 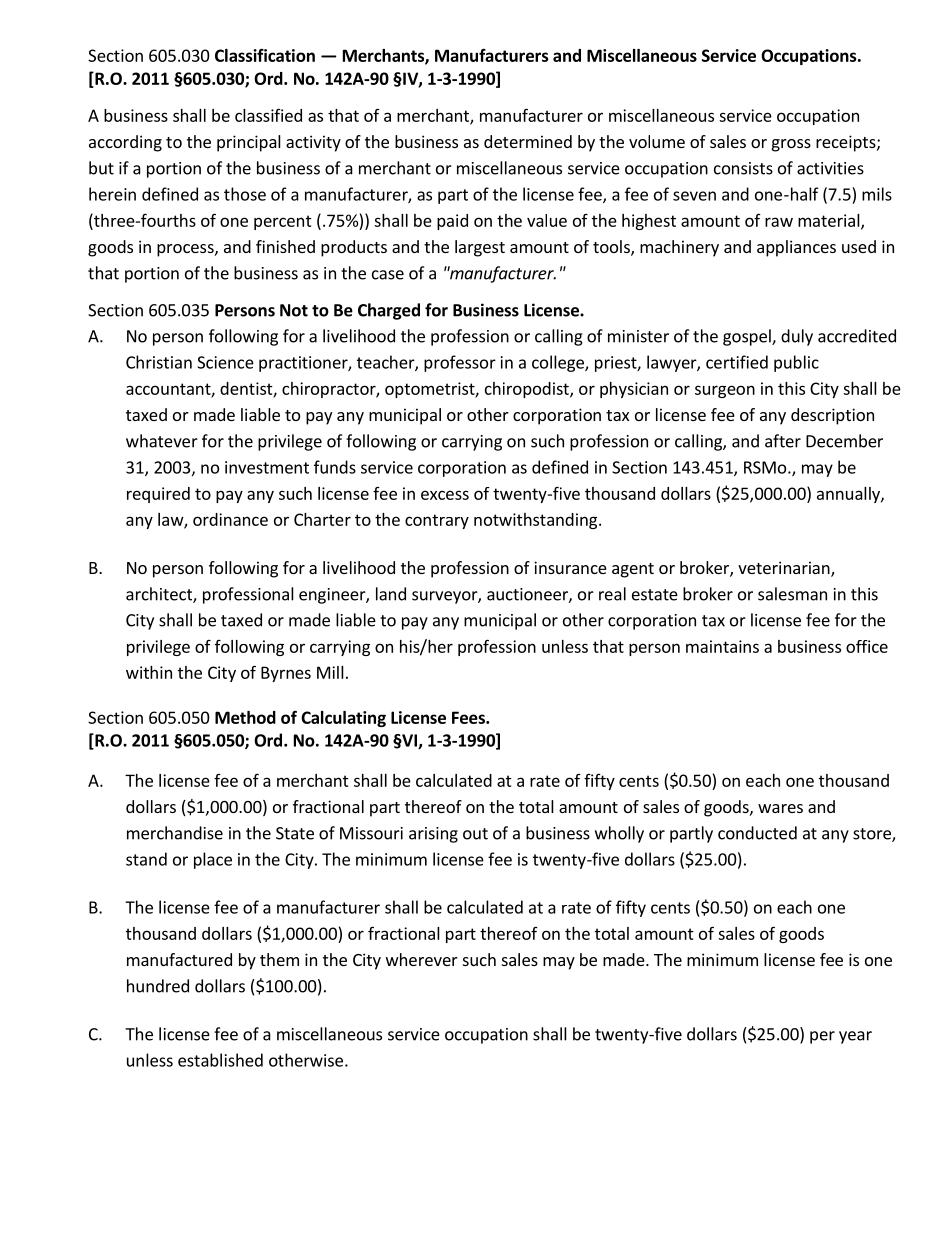 I want to click on veterinarian, so click(x=785, y=569).
